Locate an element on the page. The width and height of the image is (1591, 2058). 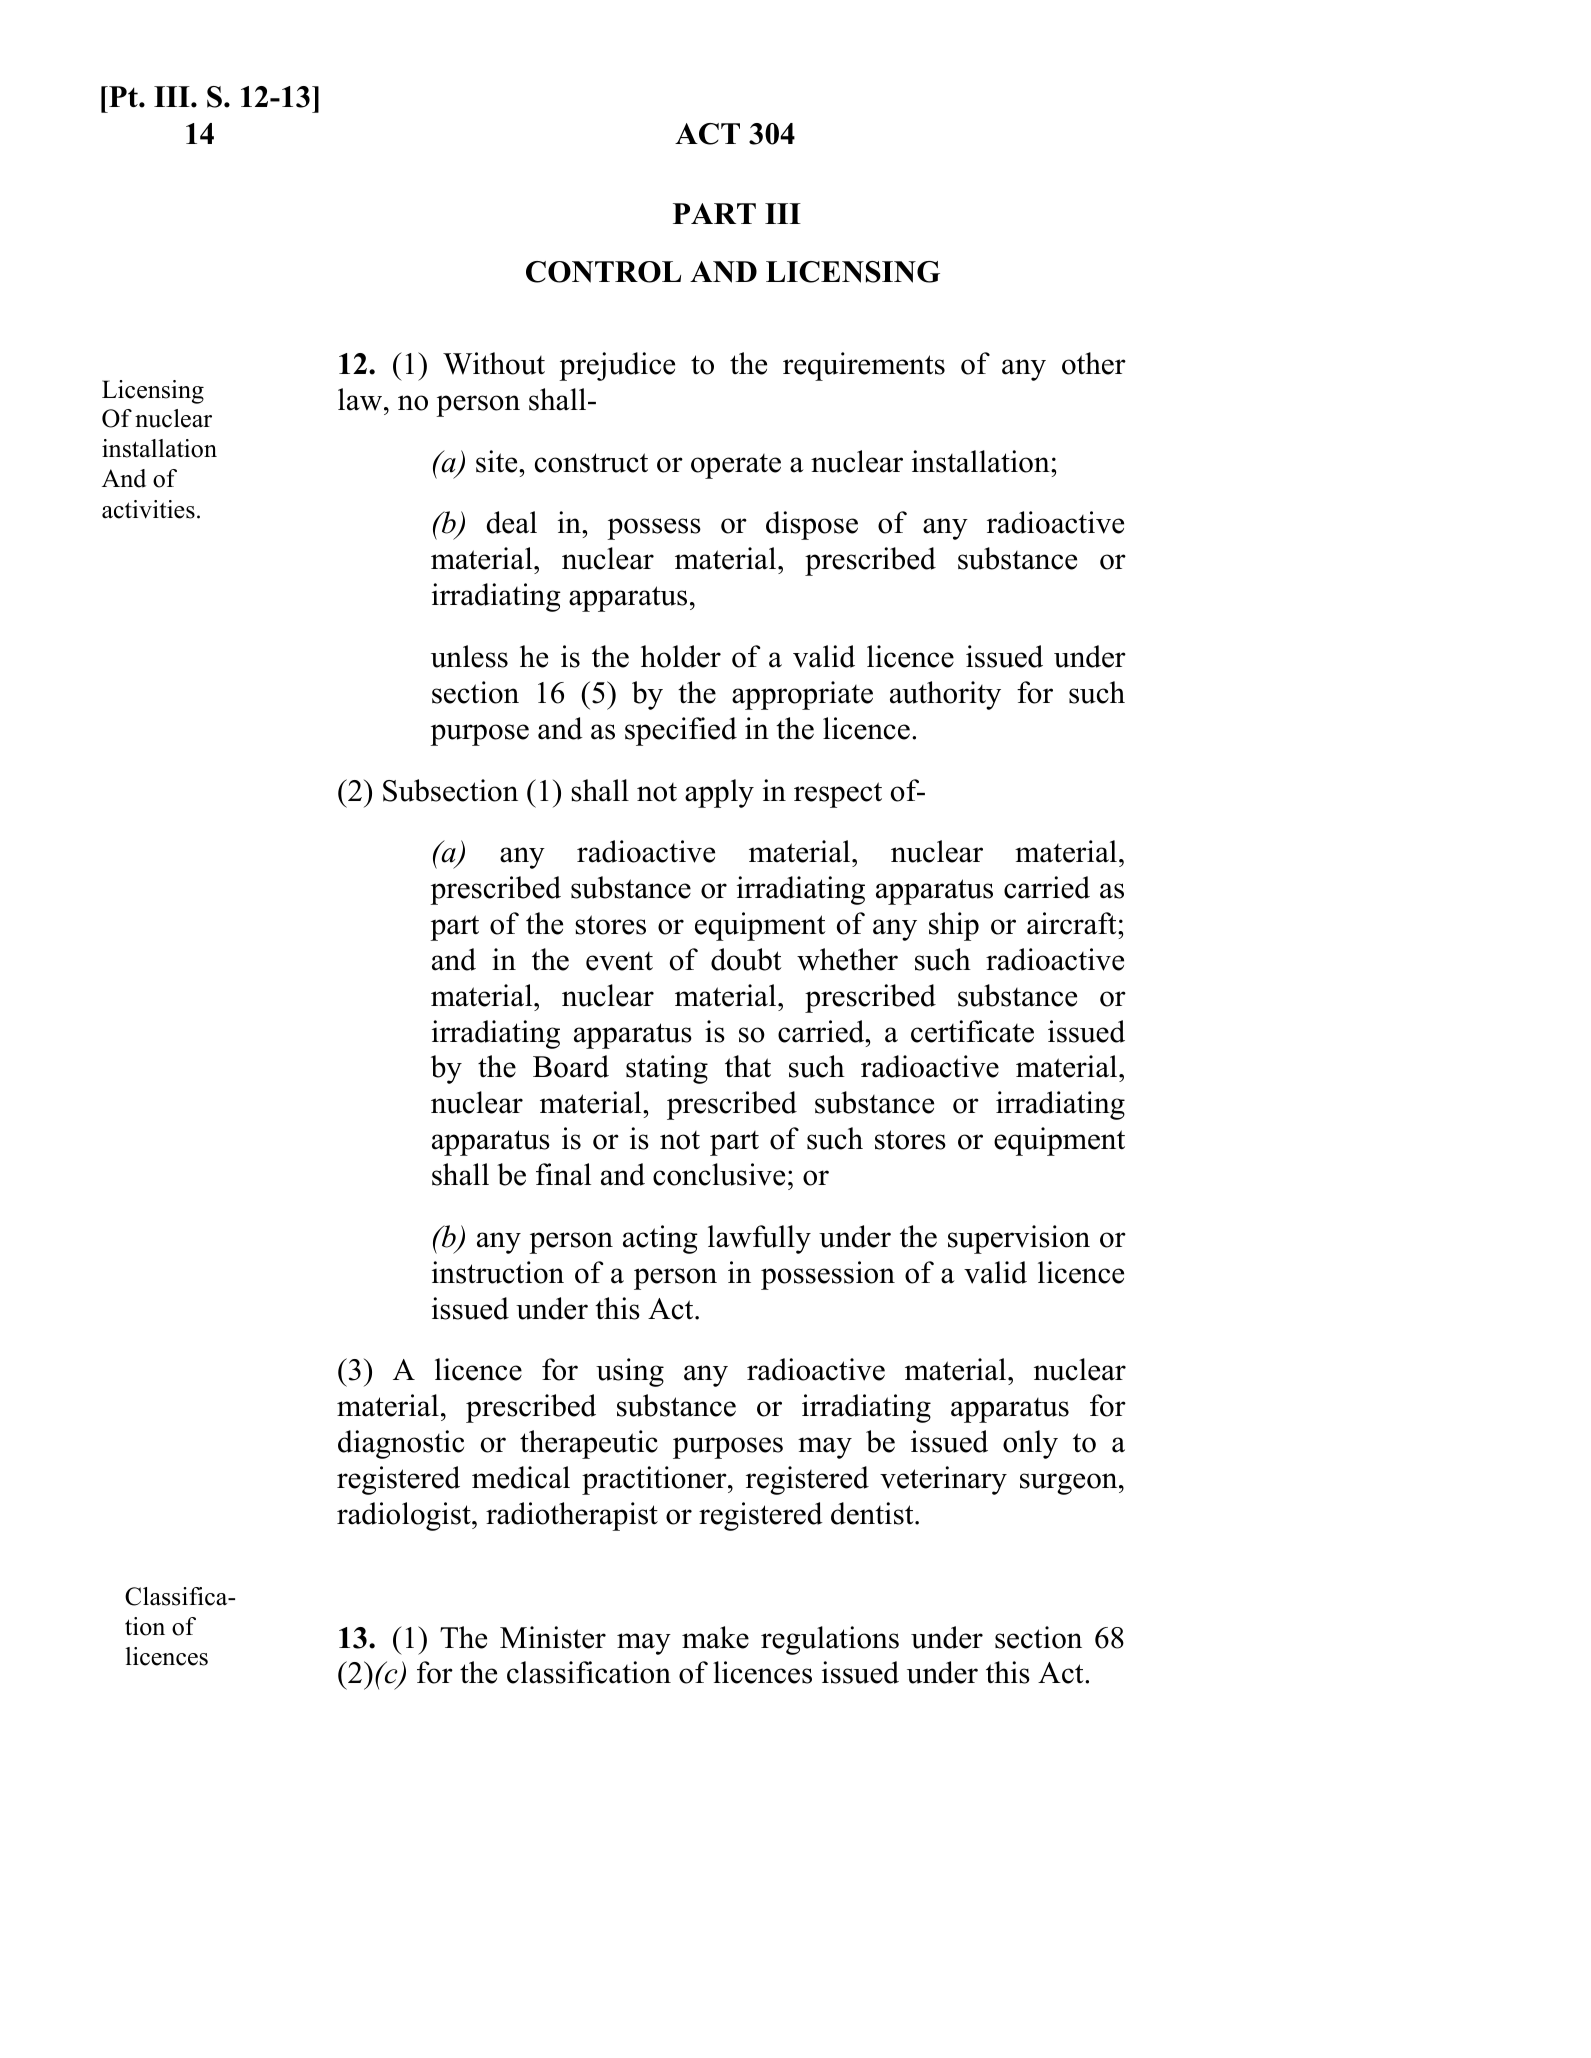
requirements is located at coordinates (864, 366).
